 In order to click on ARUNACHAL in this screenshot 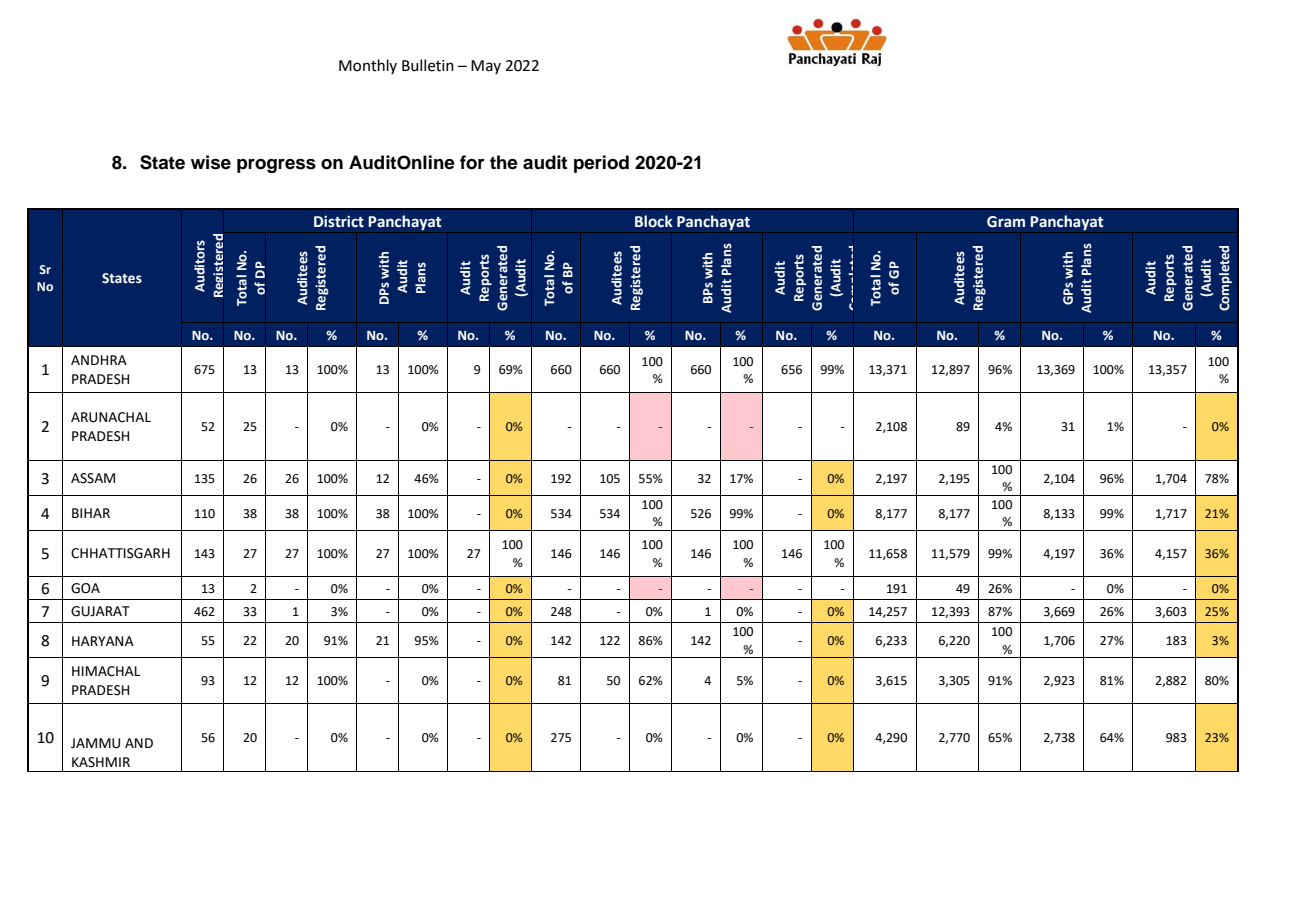, I will do `click(111, 417)`.
